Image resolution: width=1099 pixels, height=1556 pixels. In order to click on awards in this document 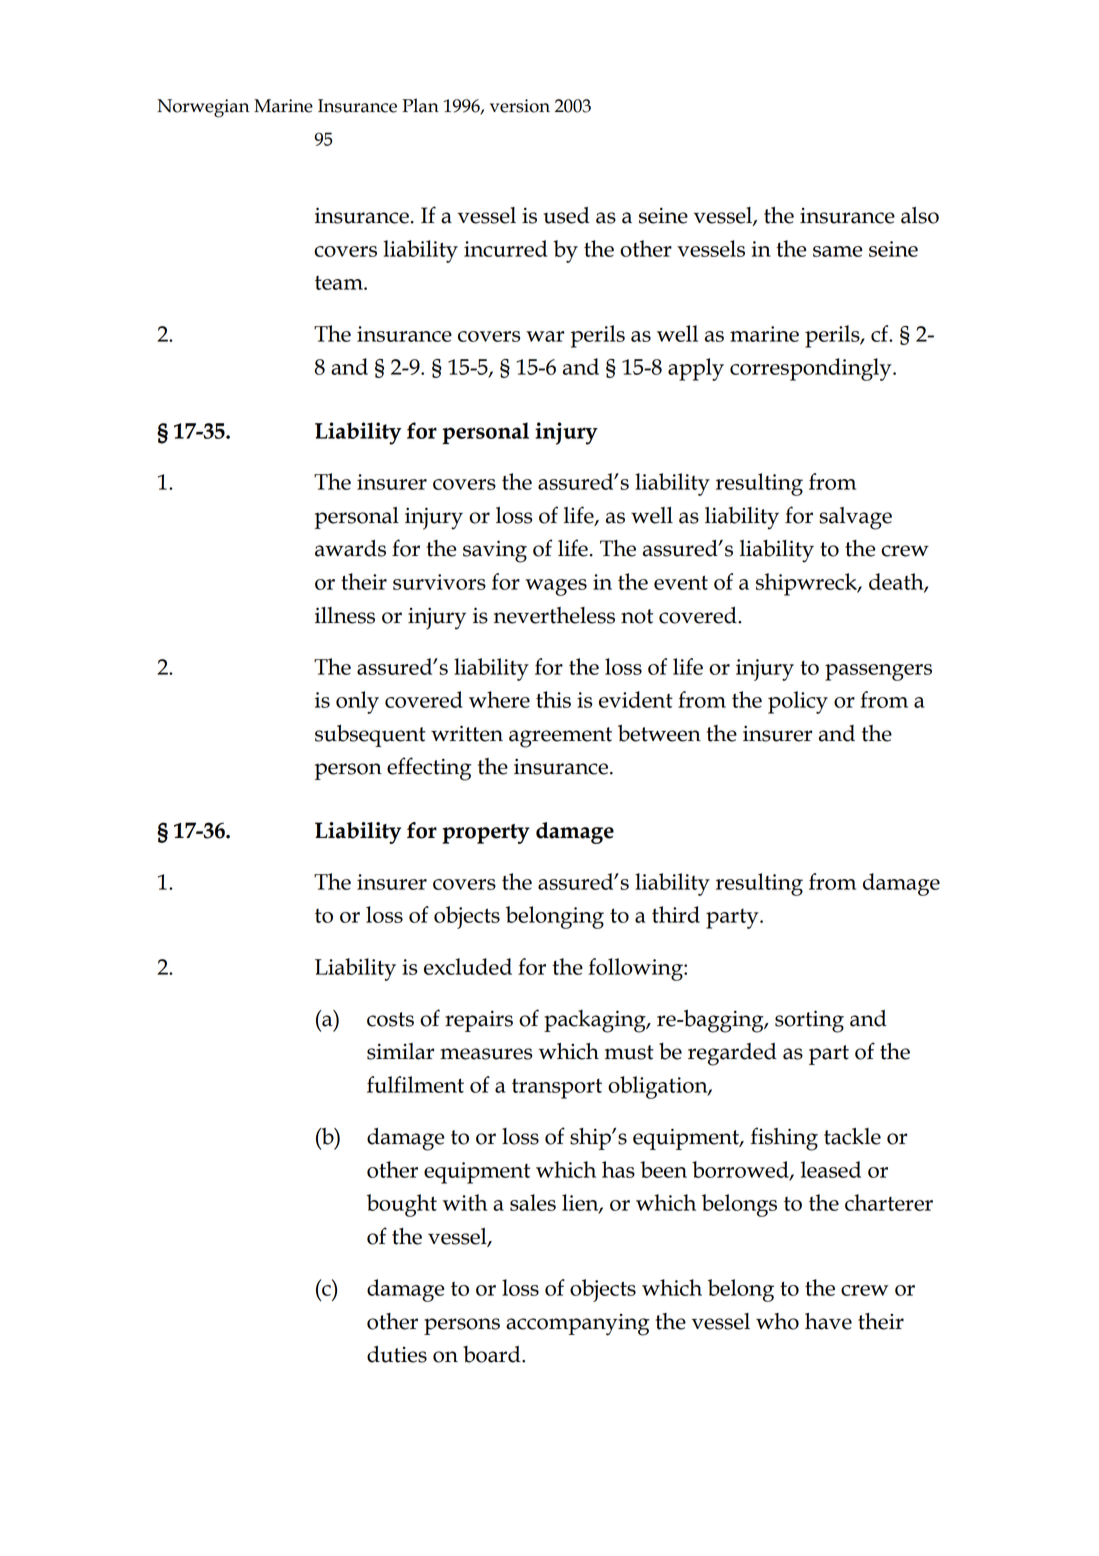, I will do `click(350, 548)`.
